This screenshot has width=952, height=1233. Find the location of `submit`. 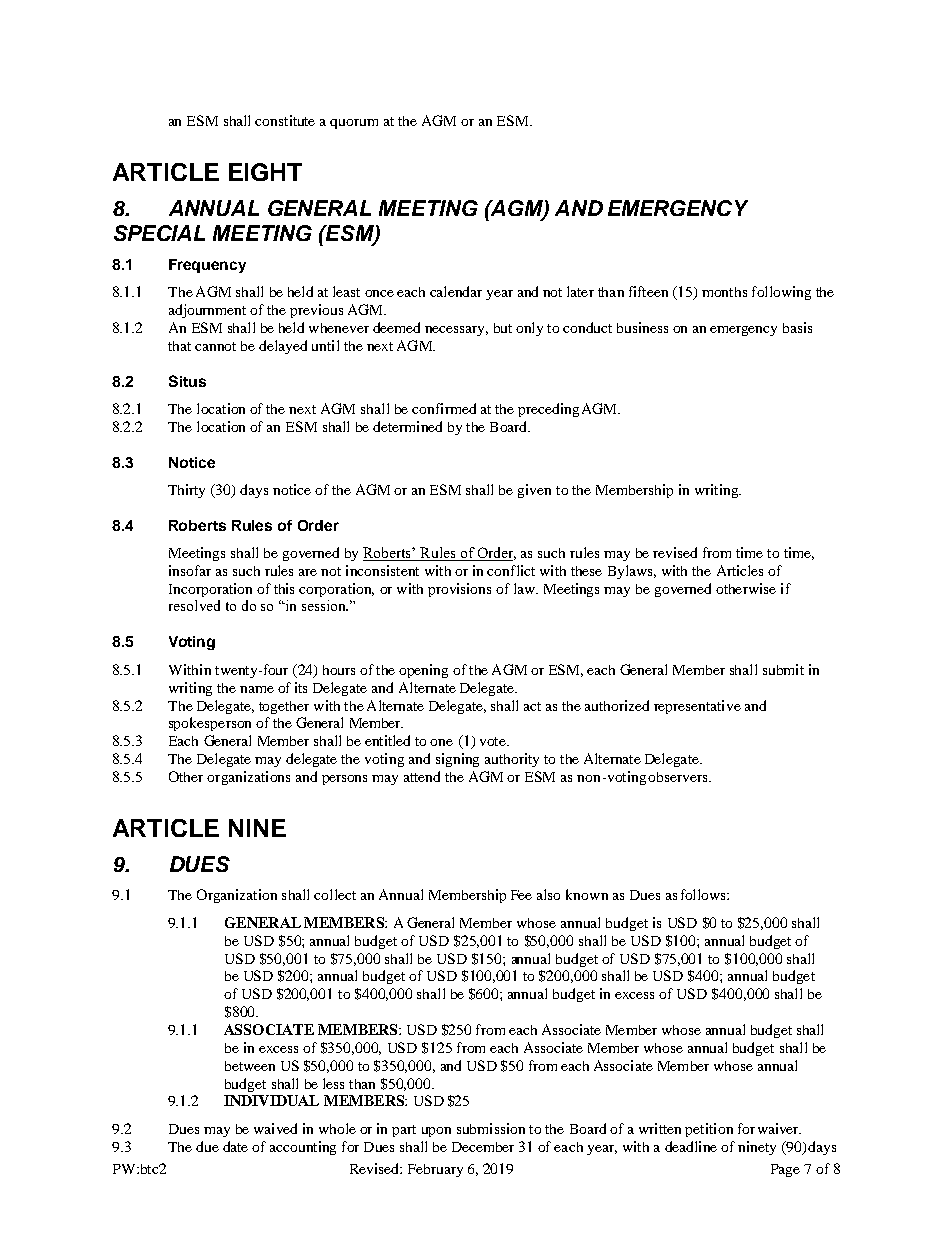

submit is located at coordinates (783, 669).
